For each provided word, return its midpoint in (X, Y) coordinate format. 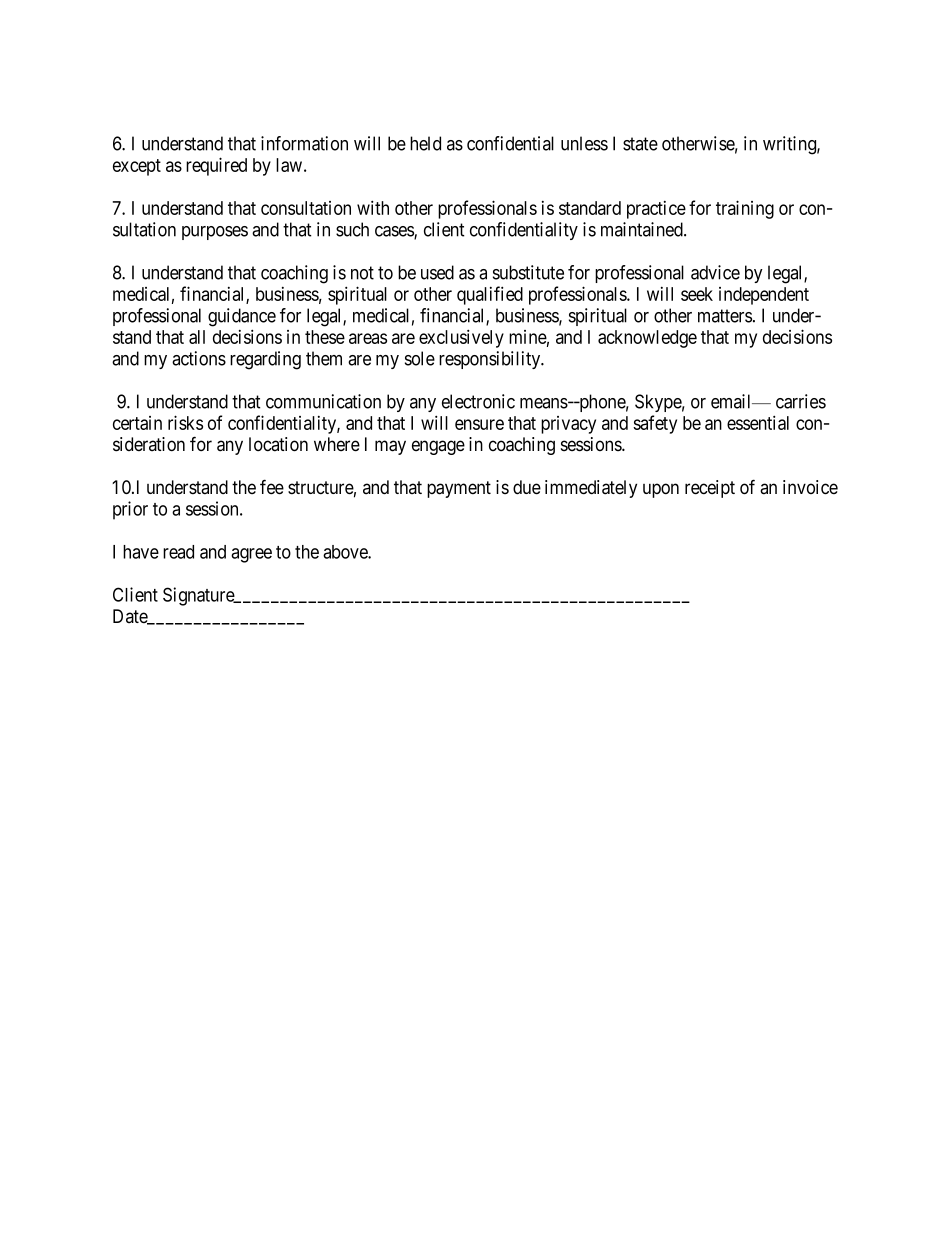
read (178, 552)
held (425, 143)
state (640, 144)
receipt (710, 489)
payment (459, 489)
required (216, 166)
